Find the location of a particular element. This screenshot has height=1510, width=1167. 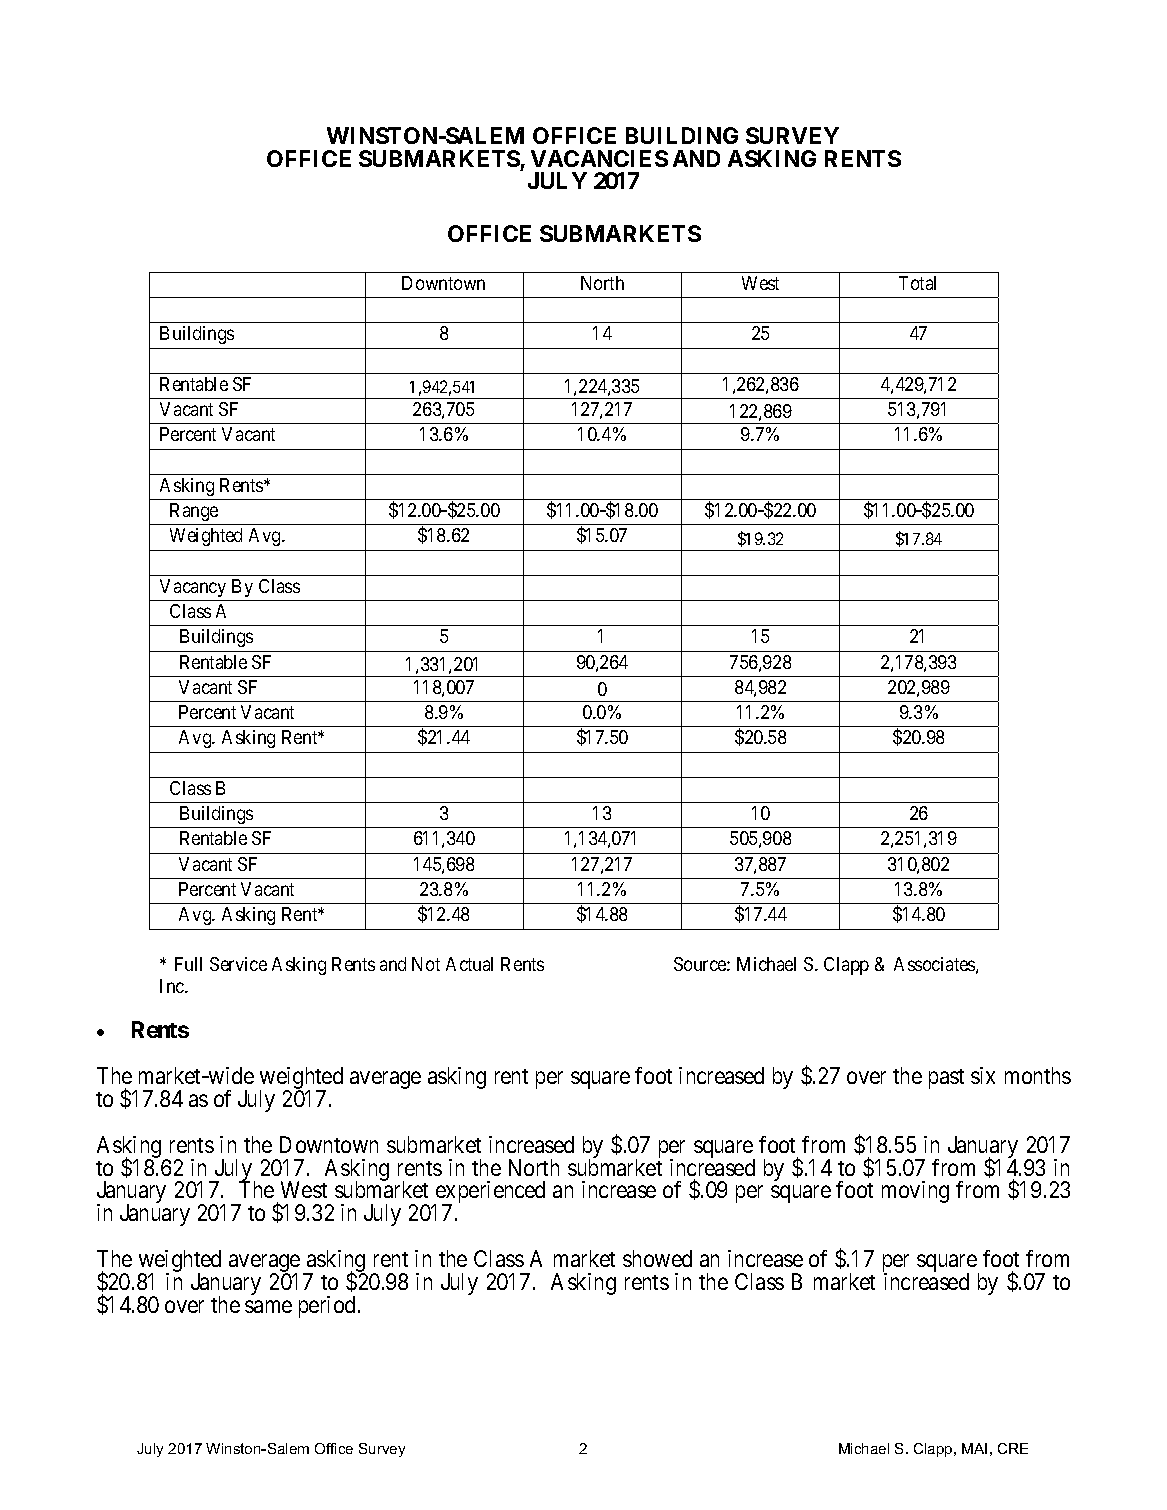

Total is located at coordinates (917, 283).
